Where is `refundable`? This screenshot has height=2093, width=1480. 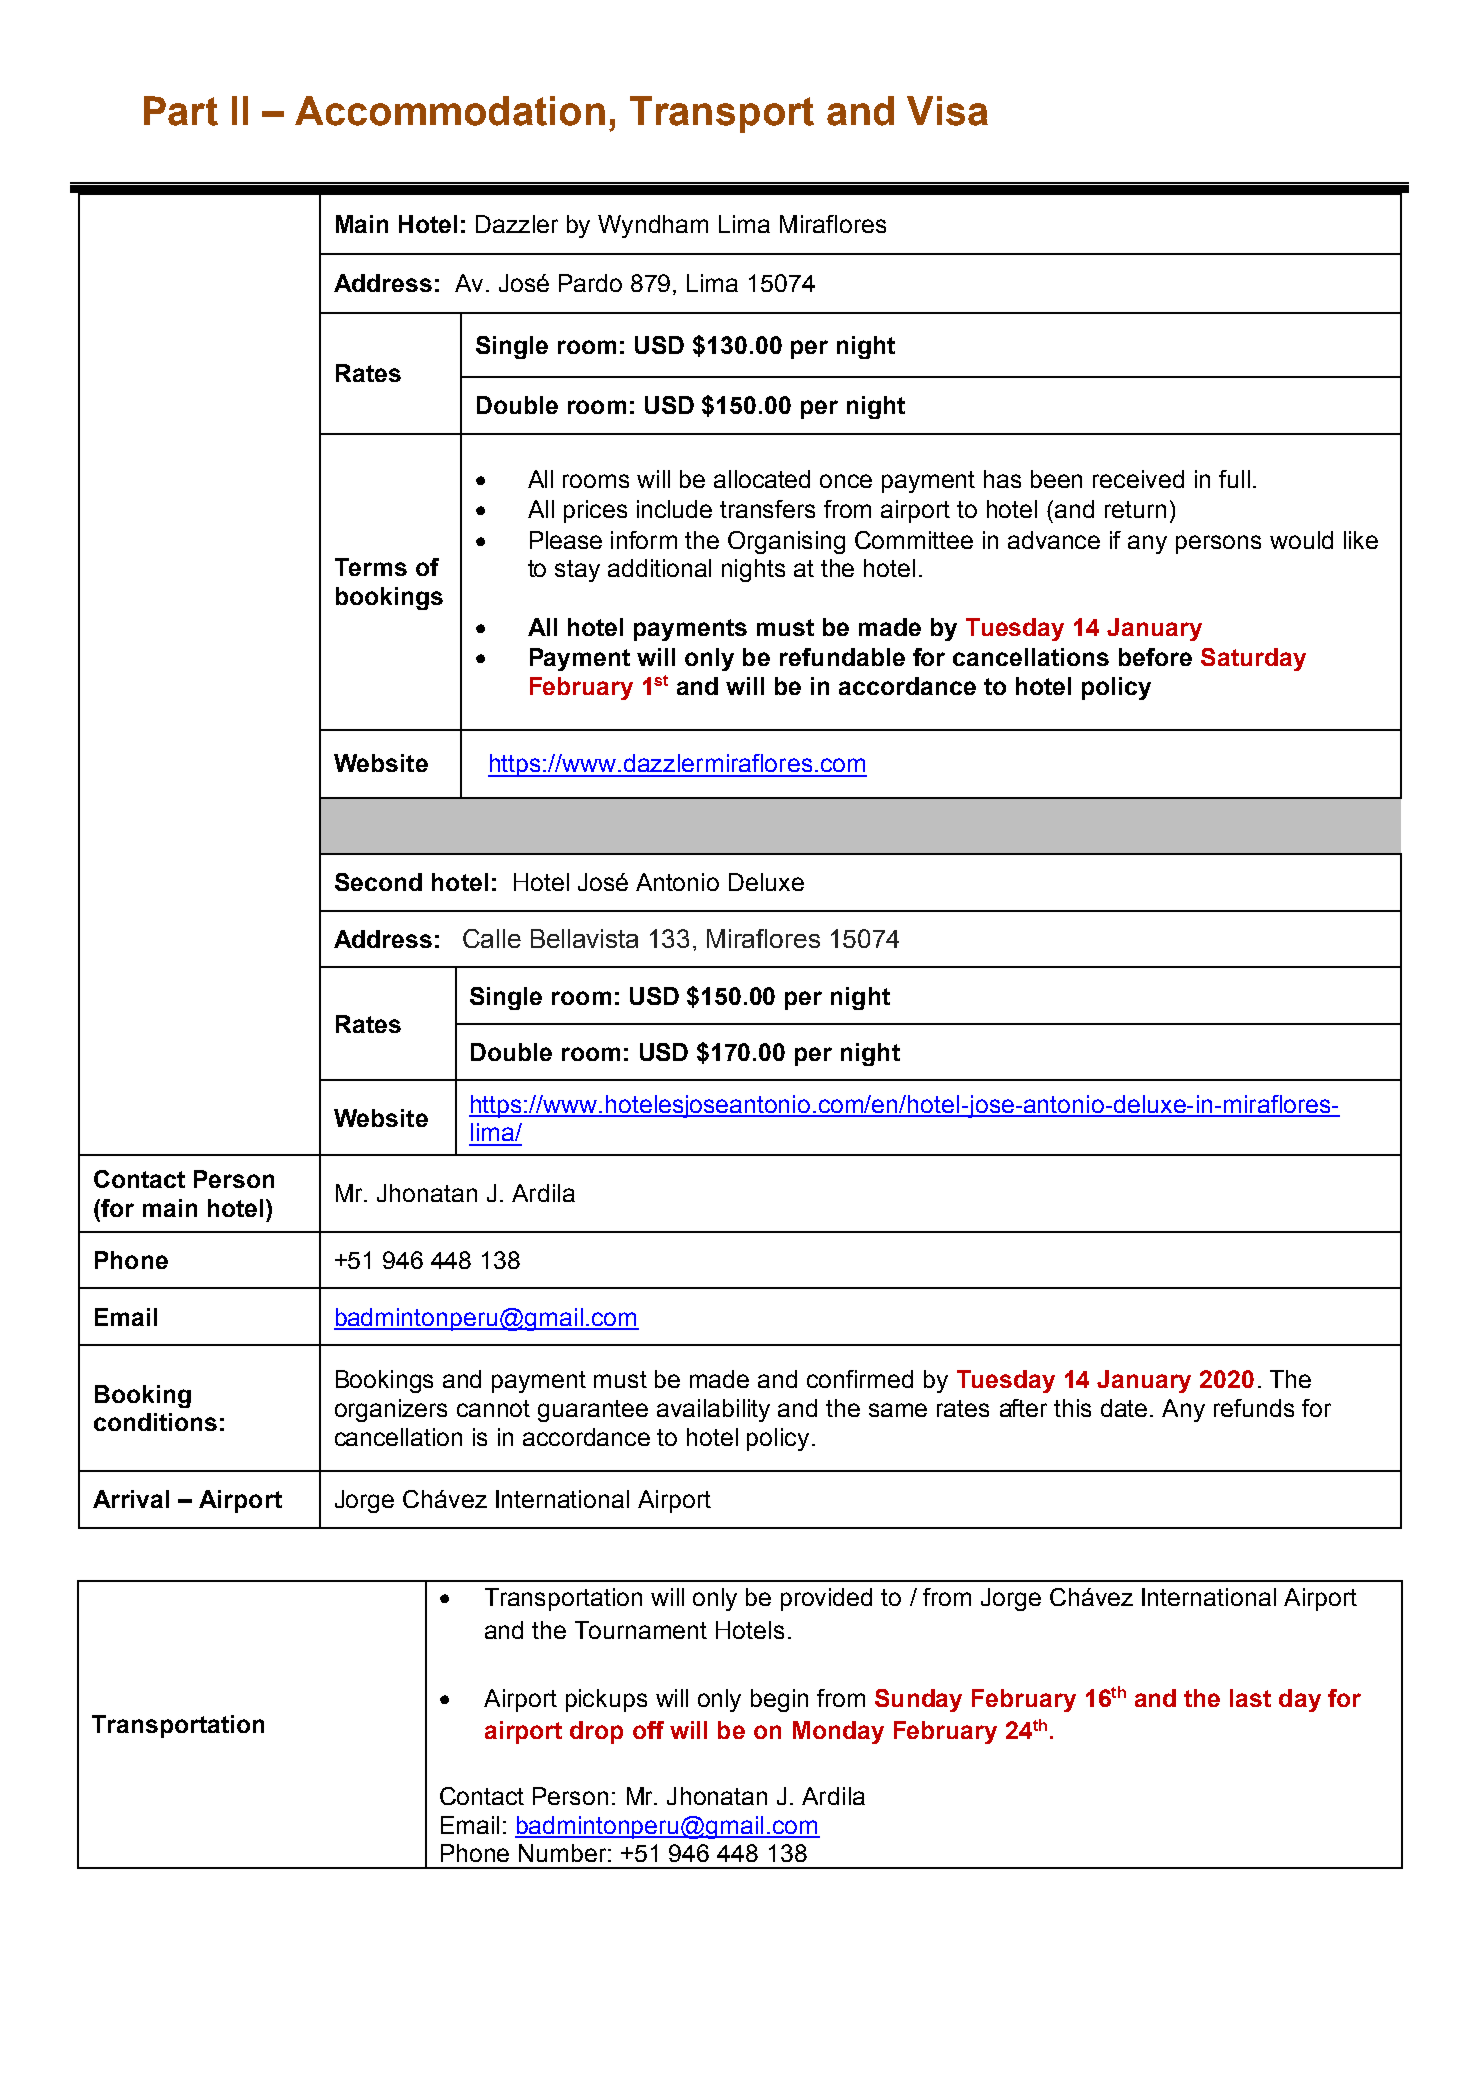 refundable is located at coordinates (842, 657).
